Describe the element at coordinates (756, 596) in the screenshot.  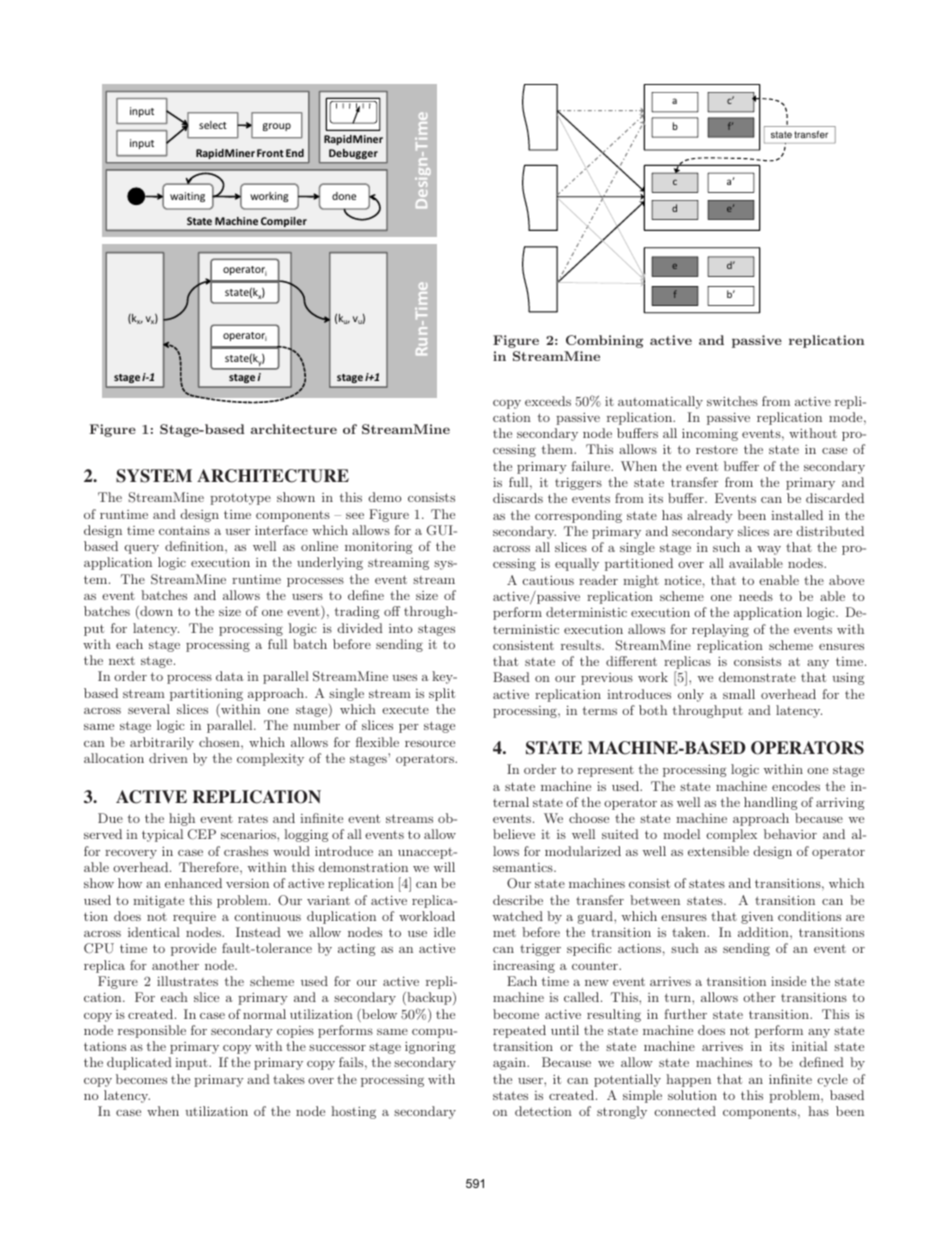
I see `needs` at that location.
